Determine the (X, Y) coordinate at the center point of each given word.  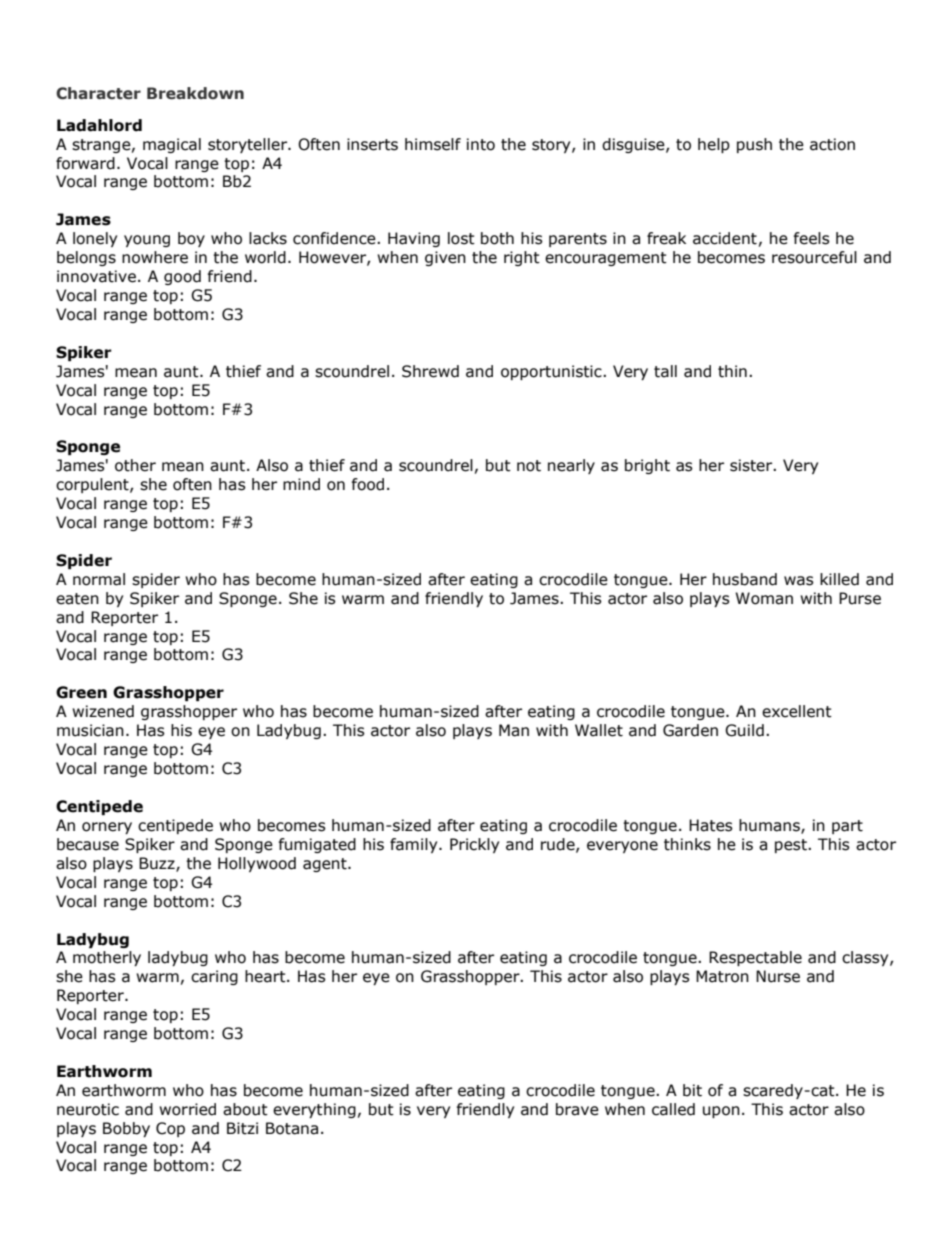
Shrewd (430, 371)
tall (665, 371)
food (368, 484)
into (481, 144)
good (182, 277)
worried (187, 1109)
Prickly (474, 845)
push (754, 145)
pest (792, 846)
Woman (764, 598)
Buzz (158, 864)
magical (172, 145)
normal (99, 579)
